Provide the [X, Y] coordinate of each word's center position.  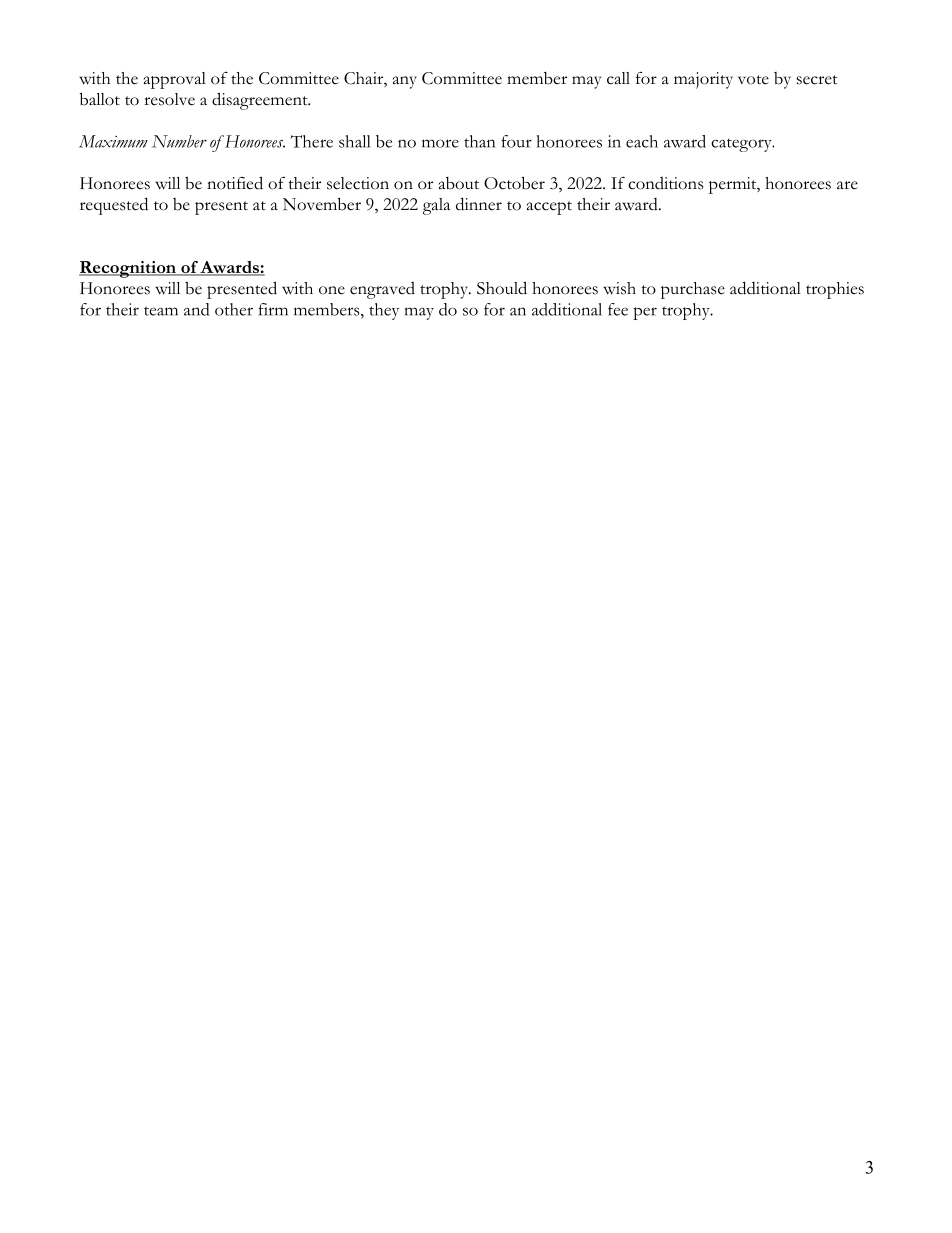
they [384, 311]
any [405, 82]
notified [235, 183]
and [196, 309]
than [479, 141]
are [847, 185]
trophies [835, 290]
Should [502, 288]
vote [753, 80]
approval [175, 80]
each [642, 141]
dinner [479, 204]
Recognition [128, 269]
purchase [693, 290]
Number [179, 141]
